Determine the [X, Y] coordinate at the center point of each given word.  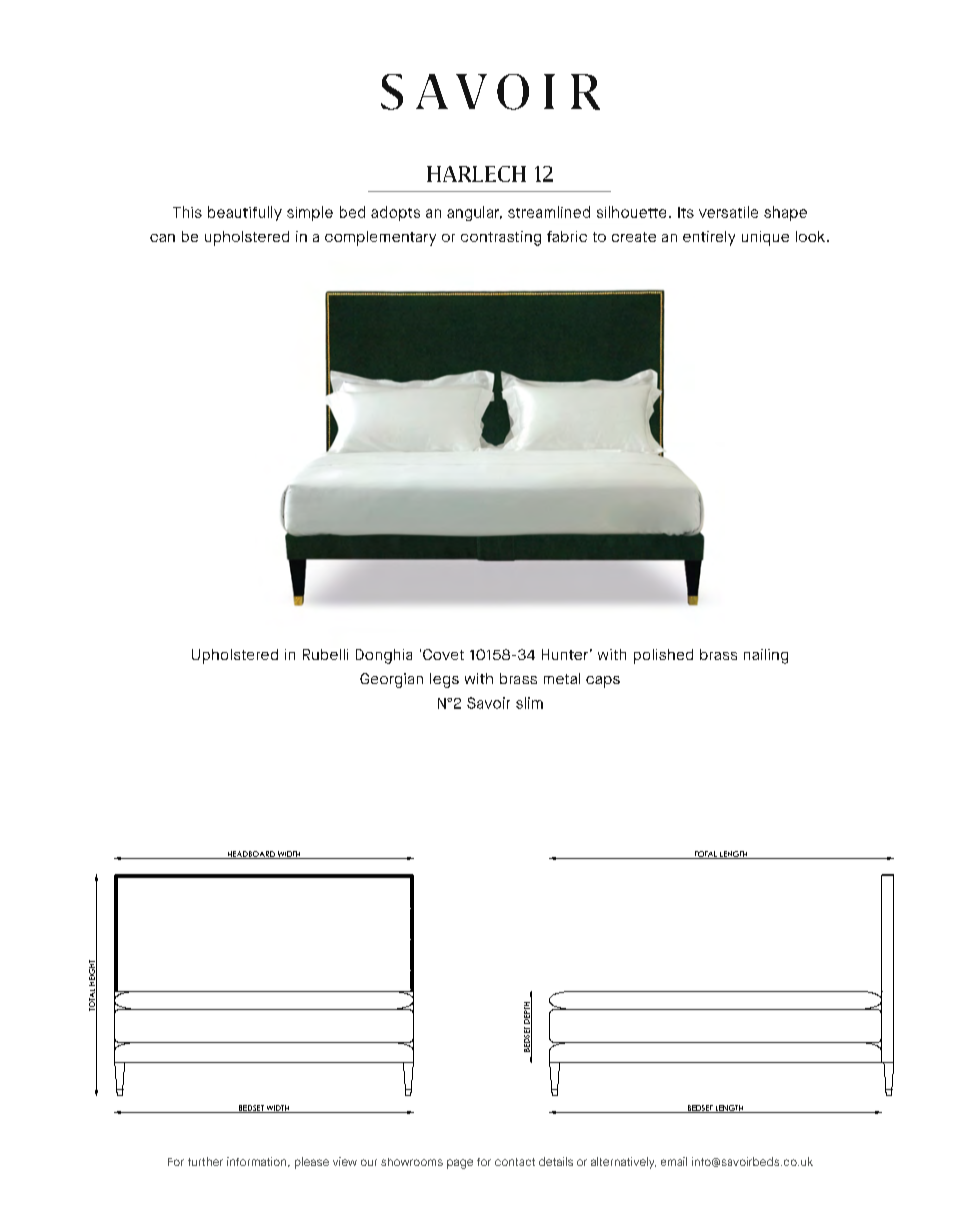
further [205, 1161]
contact [515, 1162]
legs [444, 680]
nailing [766, 656]
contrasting [501, 238]
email [674, 1161]
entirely [709, 238]
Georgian [391, 680]
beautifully [245, 213]
